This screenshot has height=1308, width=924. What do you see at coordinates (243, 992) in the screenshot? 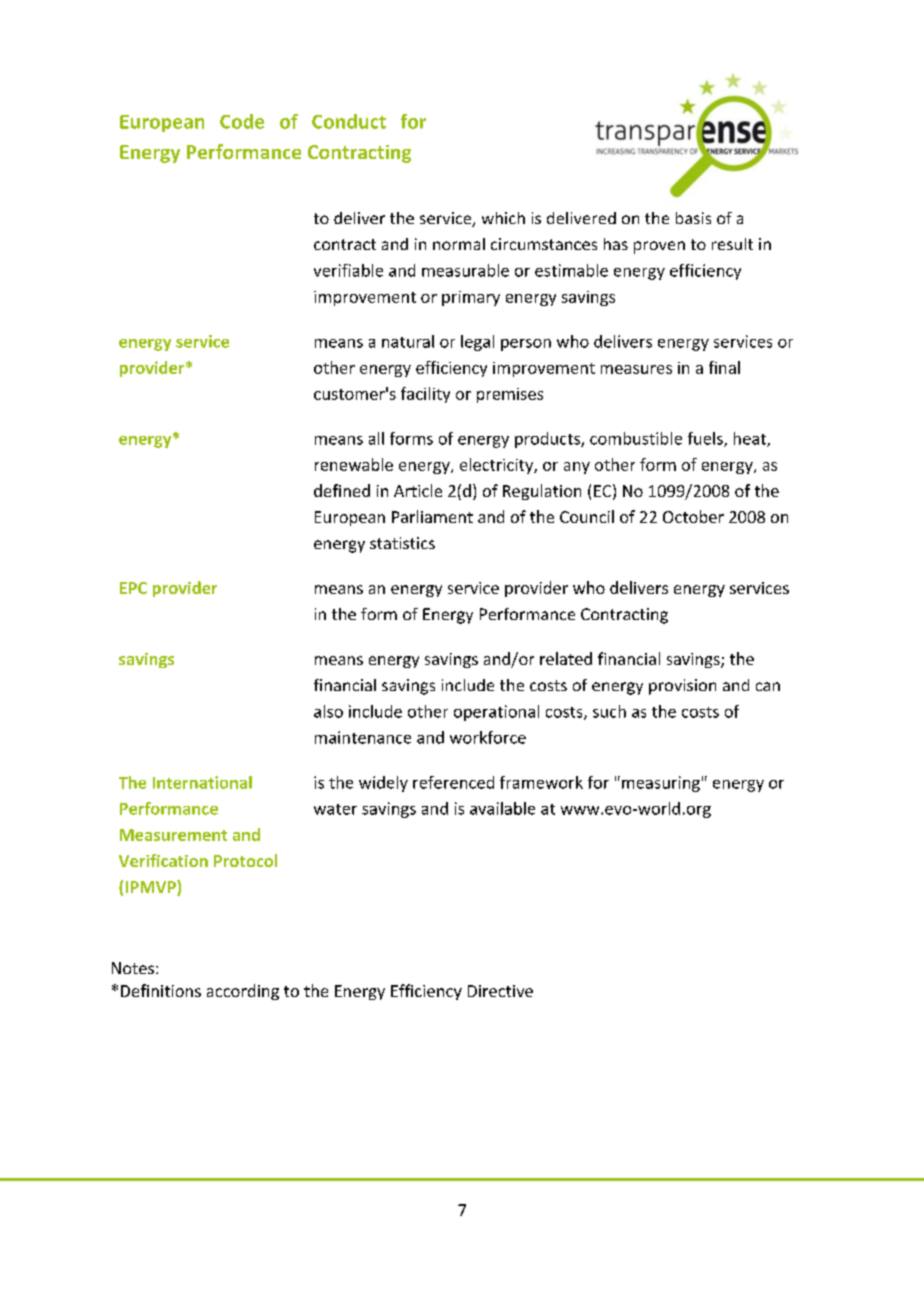
I see `according` at bounding box center [243, 992].
